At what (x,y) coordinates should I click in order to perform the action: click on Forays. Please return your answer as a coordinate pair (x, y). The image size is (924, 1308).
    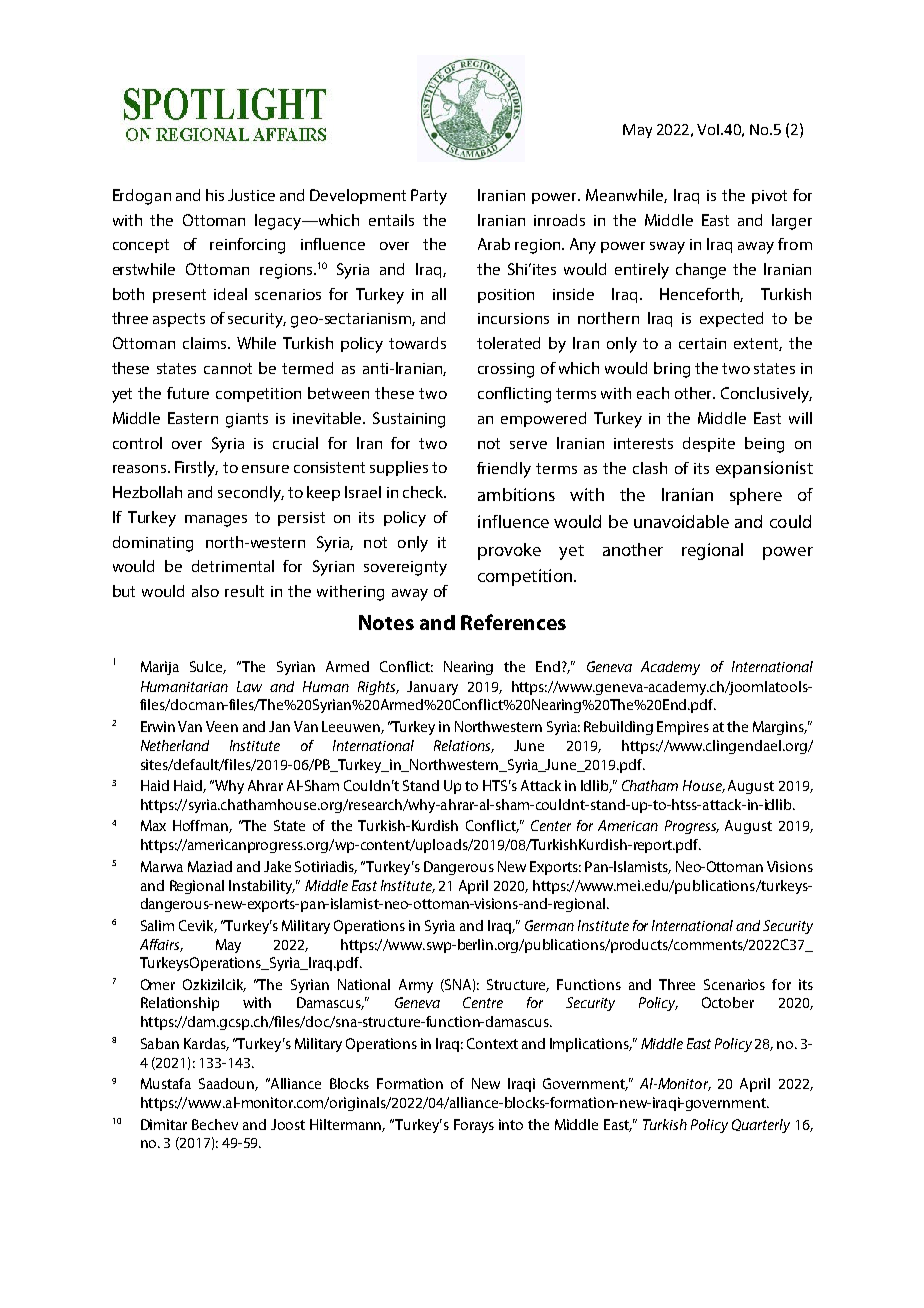
    Looking at the image, I should click on (474, 1126).
